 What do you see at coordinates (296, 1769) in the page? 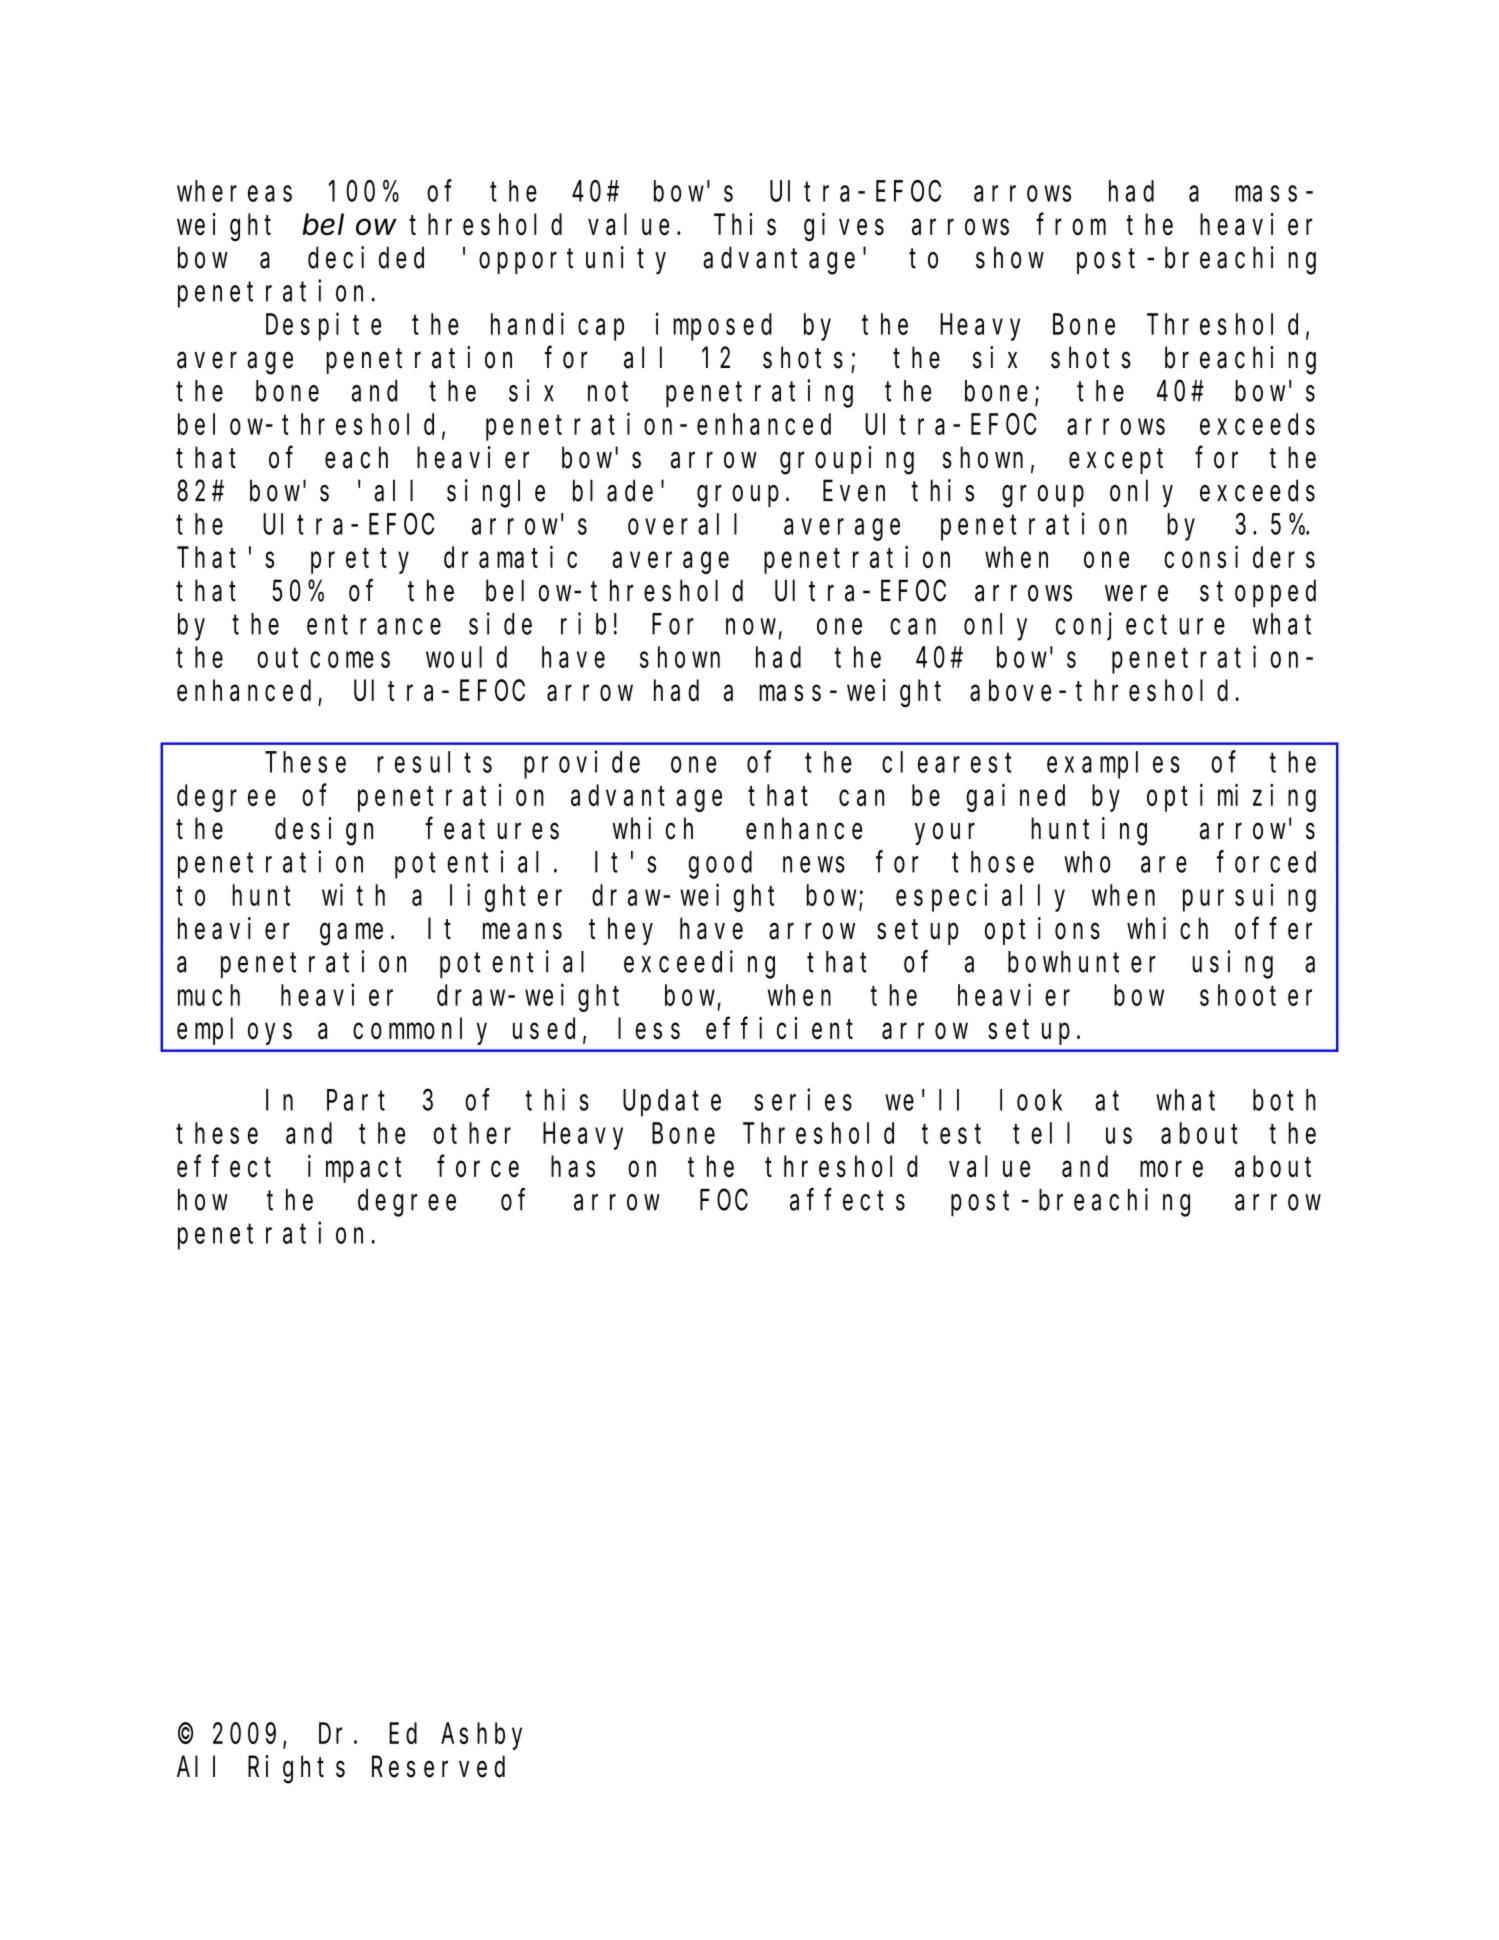
I see `Rights` at bounding box center [296, 1769].
